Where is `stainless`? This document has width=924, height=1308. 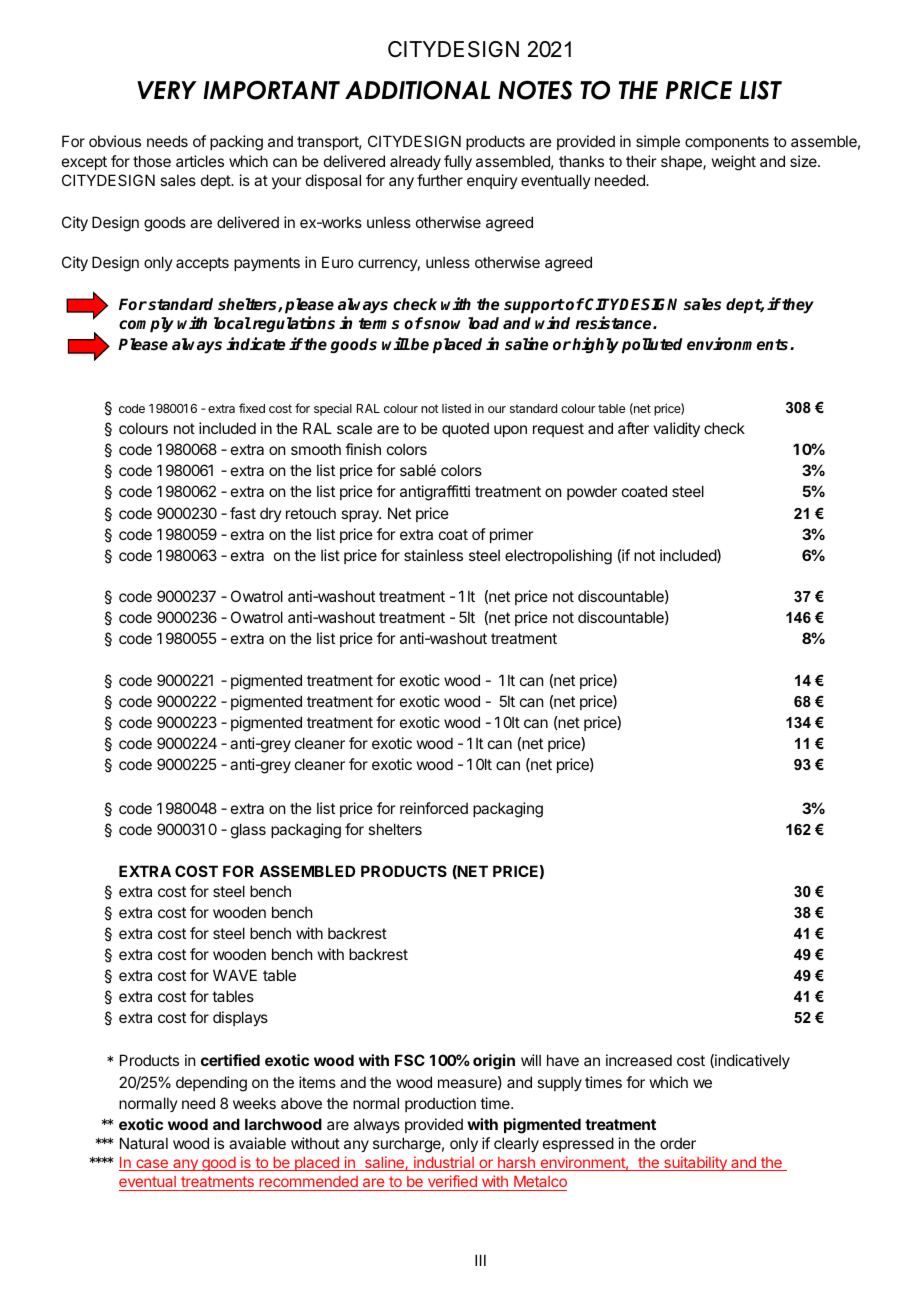
stainless is located at coordinates (433, 555).
